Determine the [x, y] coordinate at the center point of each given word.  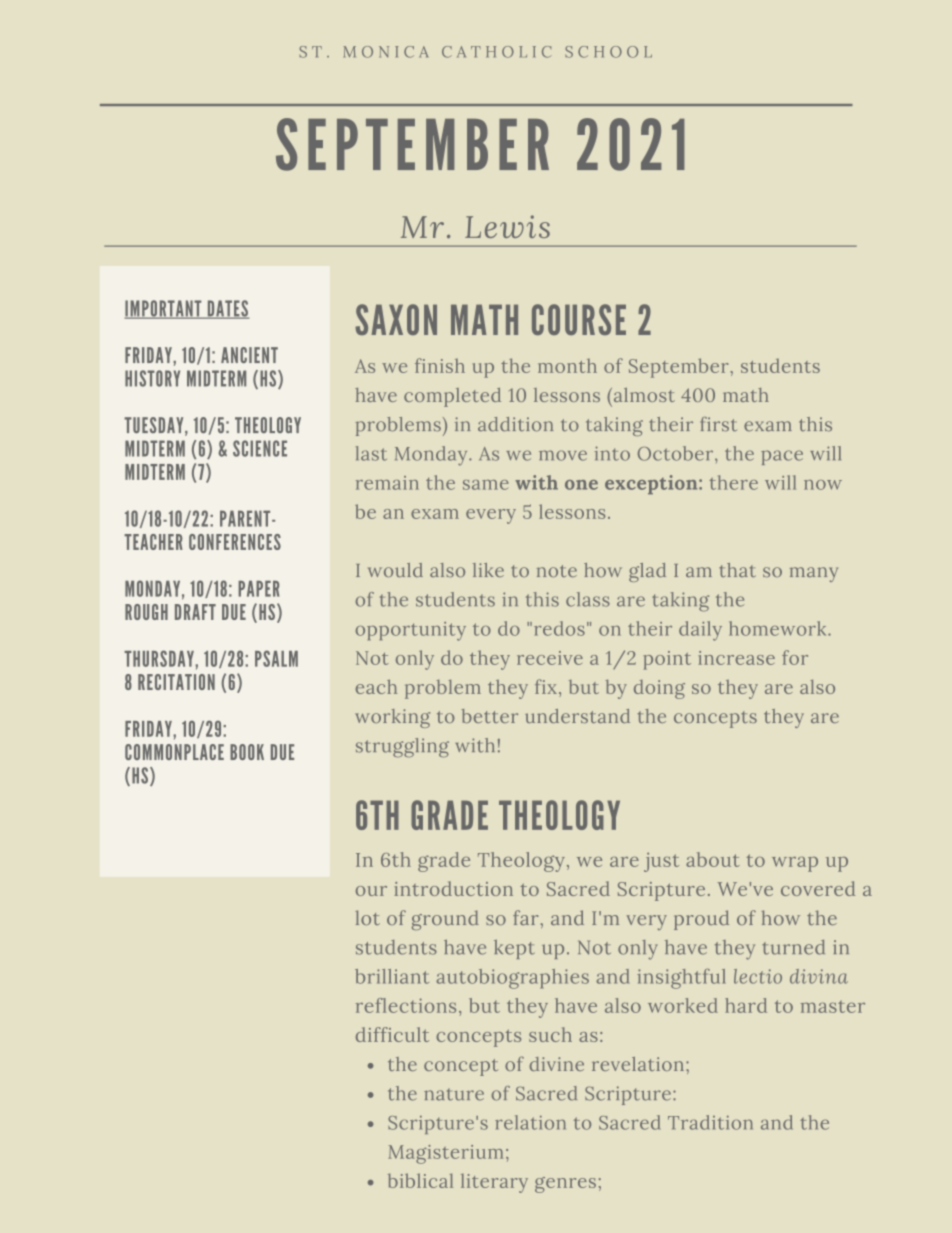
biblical [420, 1180]
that [737, 570]
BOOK [247, 752]
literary [494, 1183]
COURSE [579, 319]
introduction [453, 888]
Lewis [507, 226]
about [713, 859]
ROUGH [146, 612]
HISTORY [152, 378]
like [488, 570]
